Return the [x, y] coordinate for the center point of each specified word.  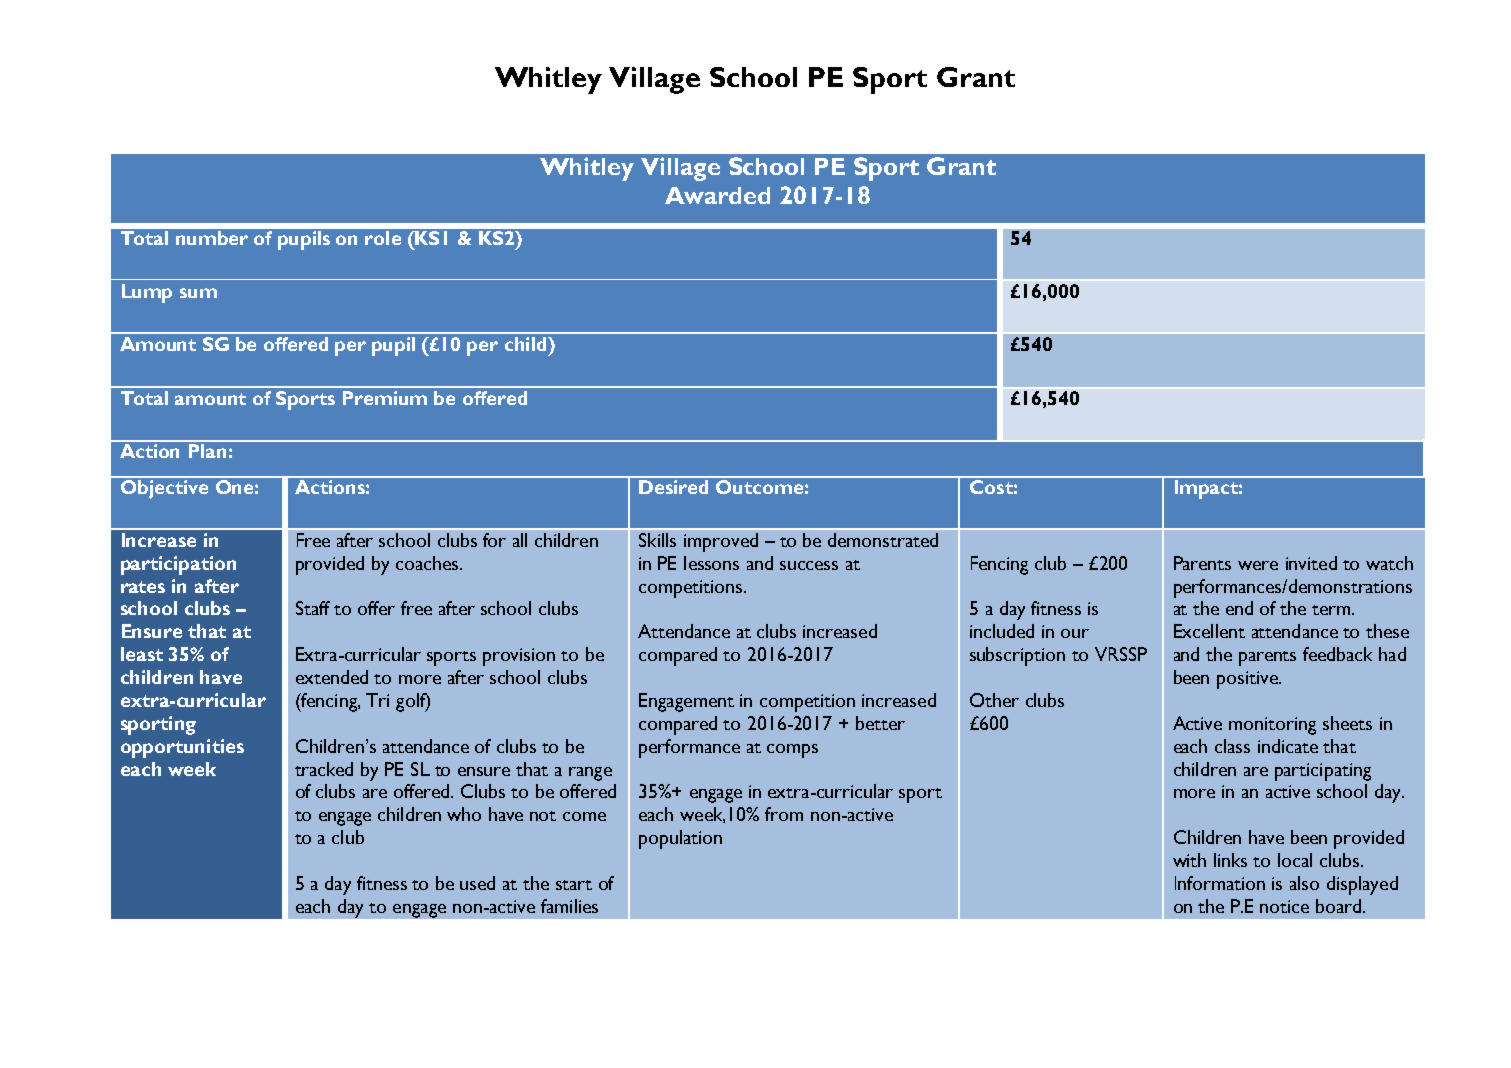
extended [332, 677]
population [680, 839]
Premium [385, 398]
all [520, 540]
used [477, 883]
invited [1311, 563]
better [880, 723]
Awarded [717, 195]
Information [1220, 883]
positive [1248, 680]
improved [721, 542]
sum [198, 293]
